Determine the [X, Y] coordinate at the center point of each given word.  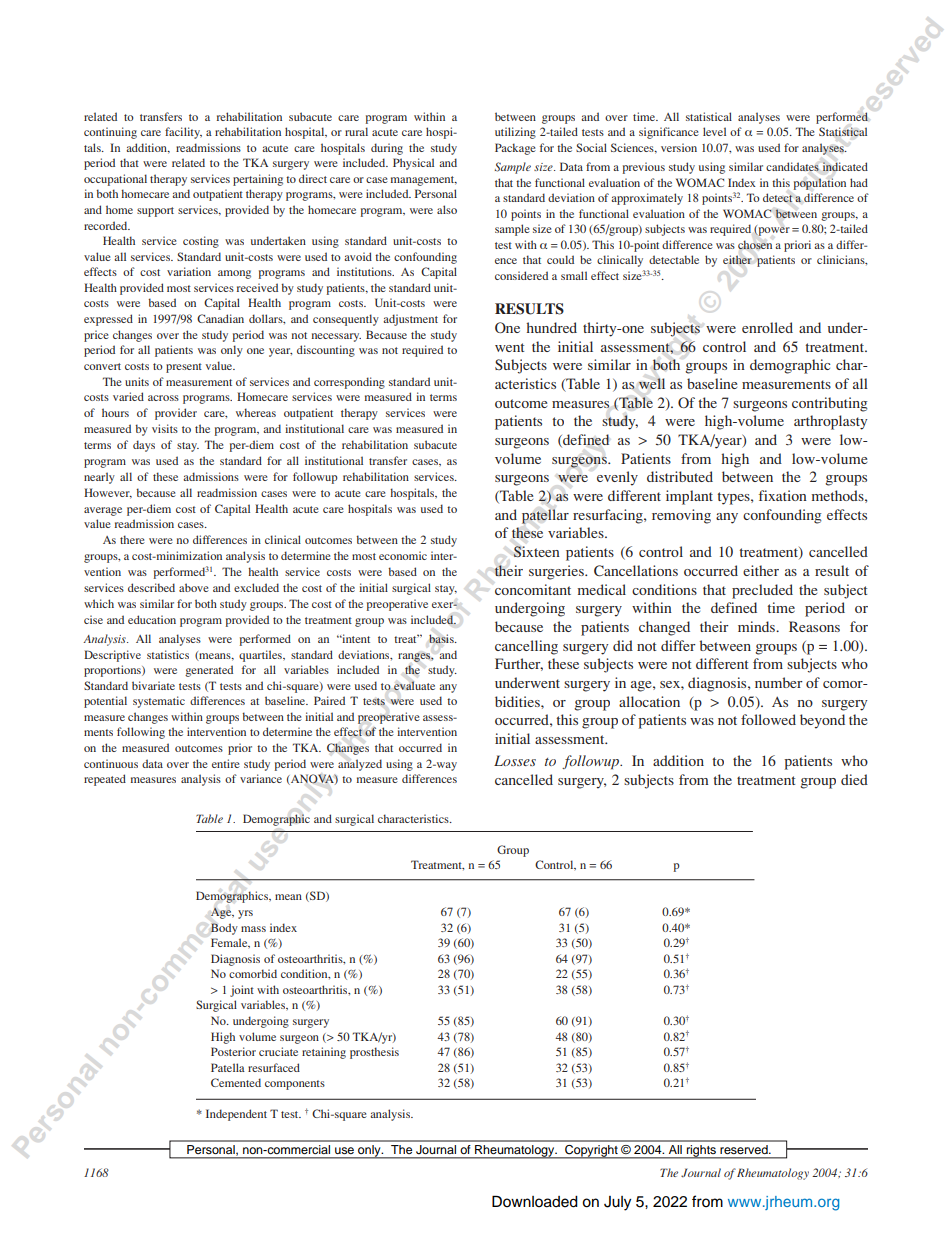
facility [183, 133]
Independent [236, 1115]
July [617, 1203]
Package [515, 149]
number [779, 682]
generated [209, 671]
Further [519, 664]
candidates [792, 166]
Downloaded [535, 1201]
